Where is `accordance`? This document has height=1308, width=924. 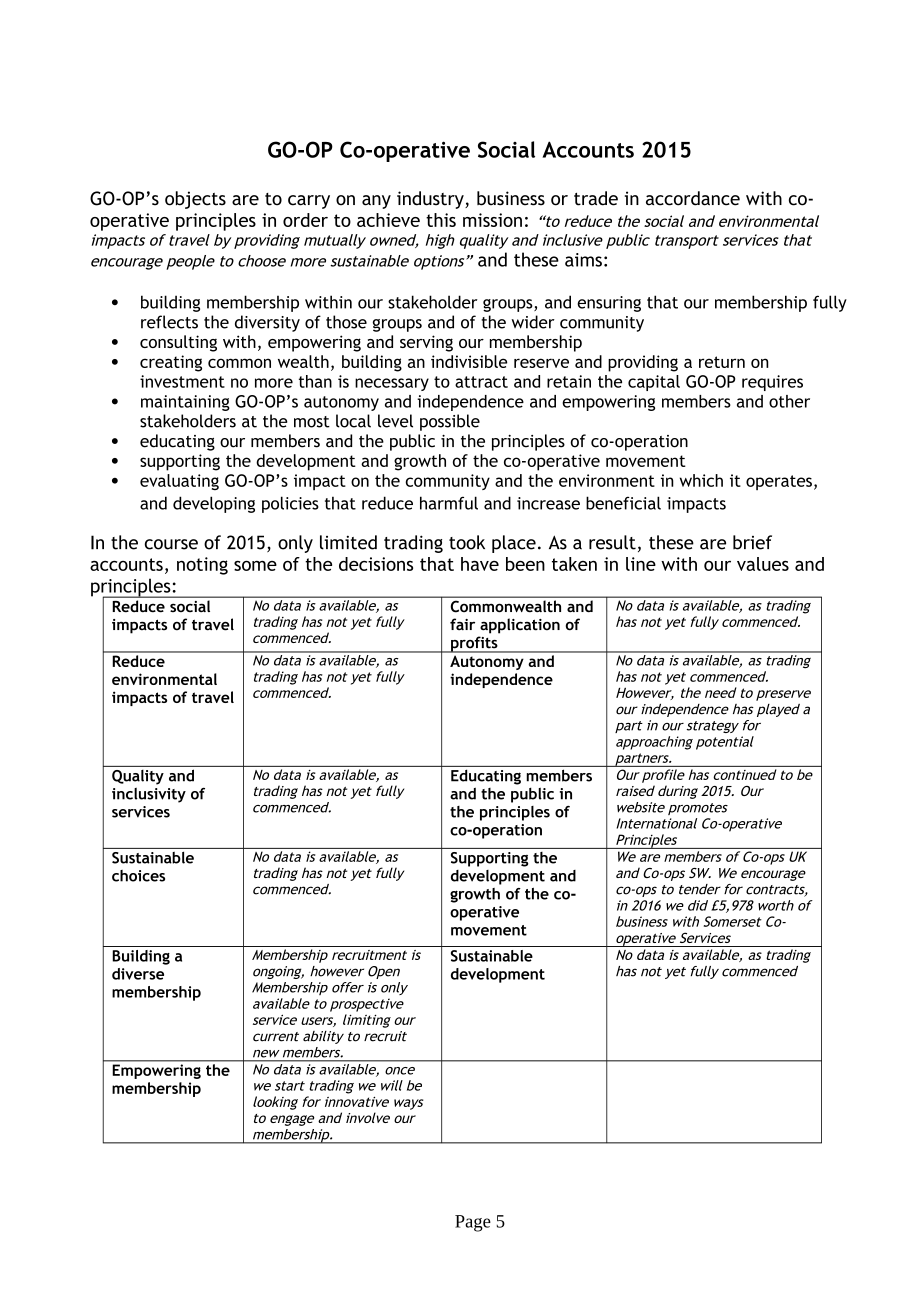 accordance is located at coordinates (693, 198).
